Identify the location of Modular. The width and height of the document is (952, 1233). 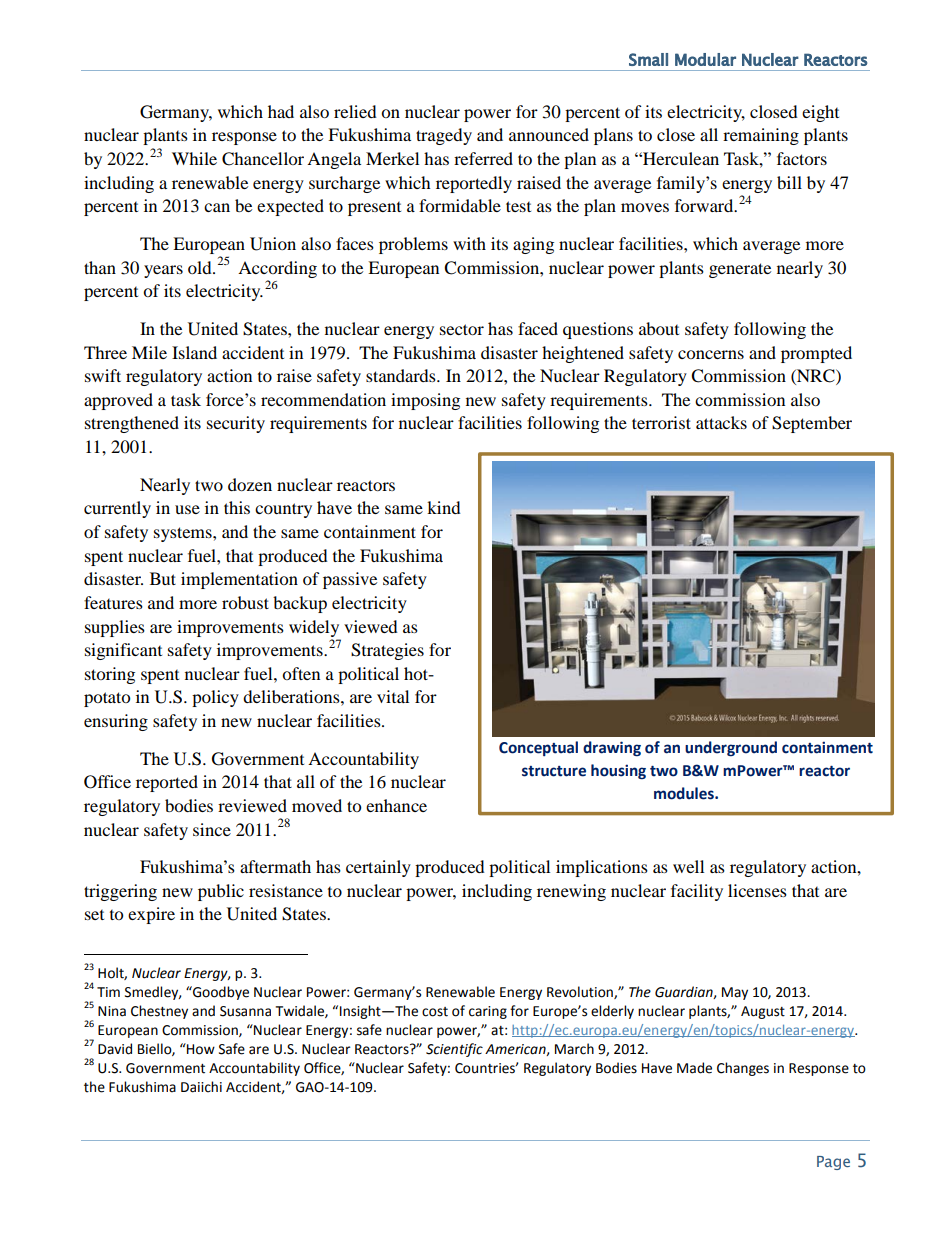
(705, 59).
